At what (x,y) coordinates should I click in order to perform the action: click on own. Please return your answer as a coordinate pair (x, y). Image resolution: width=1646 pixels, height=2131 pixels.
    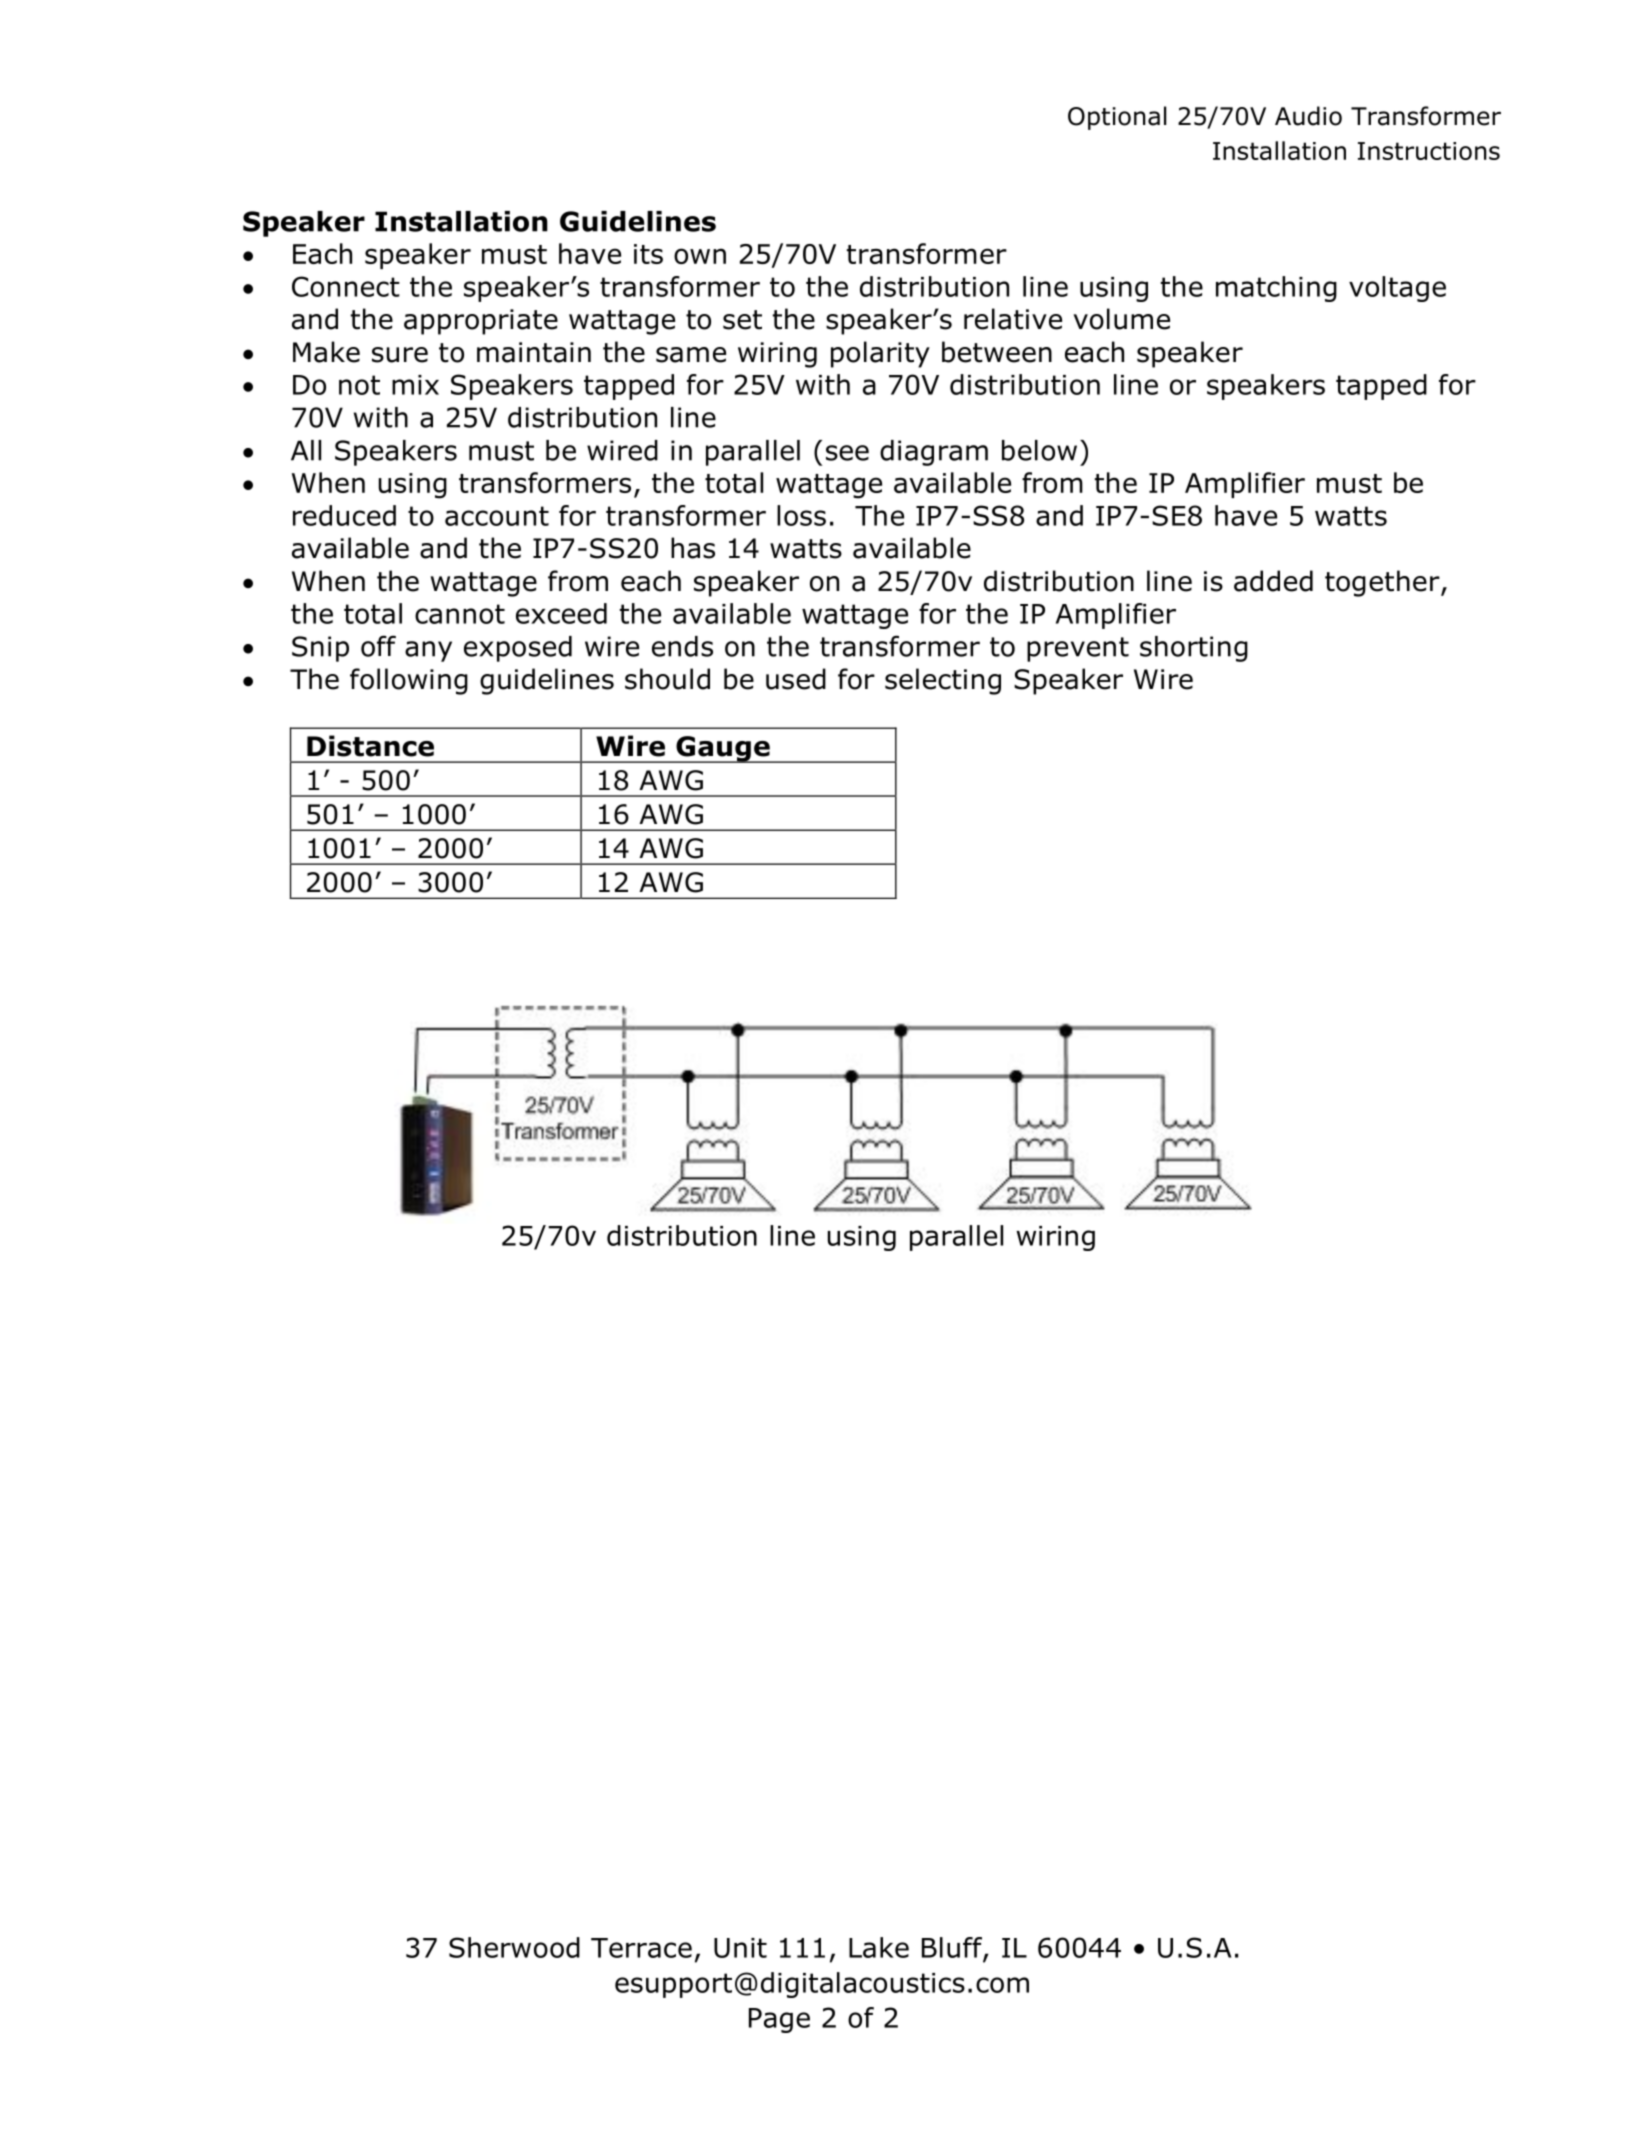
    Looking at the image, I should click on (700, 256).
